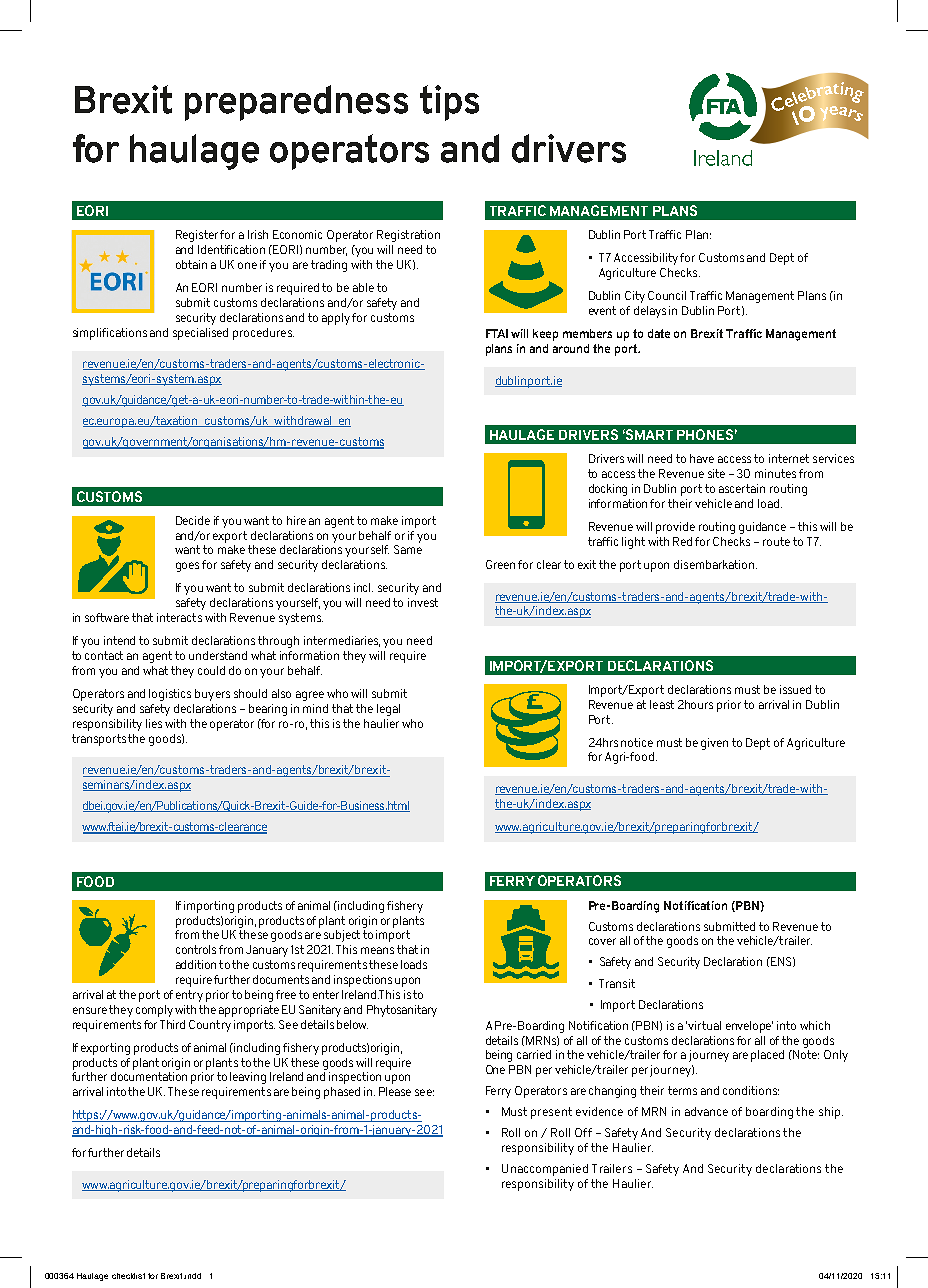 Image resolution: width=928 pixels, height=1288 pixels. What do you see at coordinates (388, 710) in the screenshot?
I see `legal` at bounding box center [388, 710].
